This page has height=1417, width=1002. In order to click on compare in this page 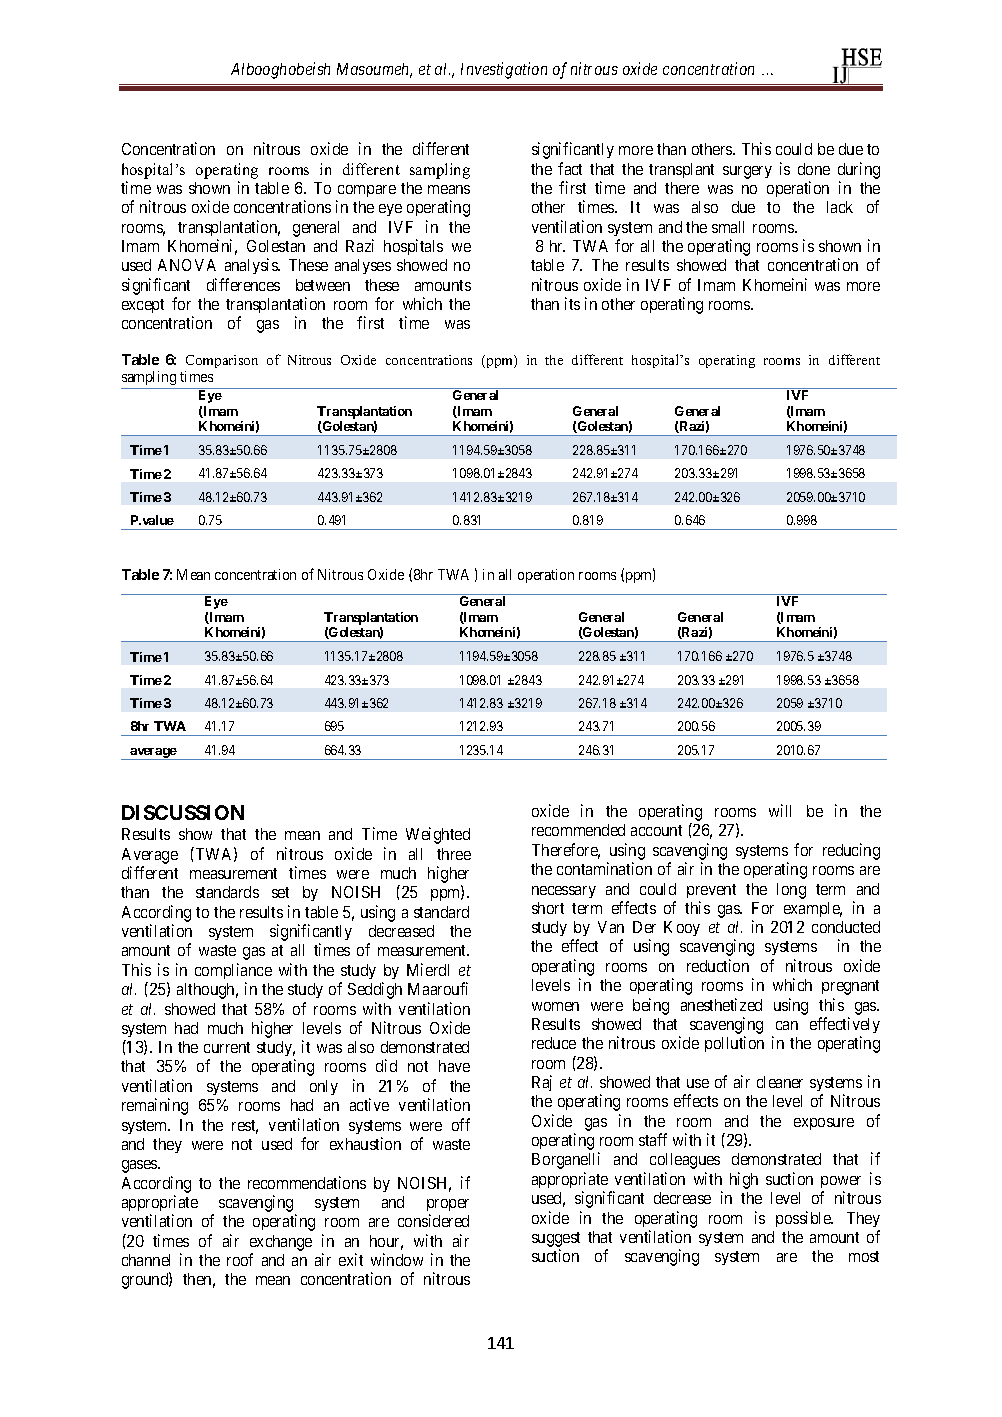, I will do `click(367, 191)`.
